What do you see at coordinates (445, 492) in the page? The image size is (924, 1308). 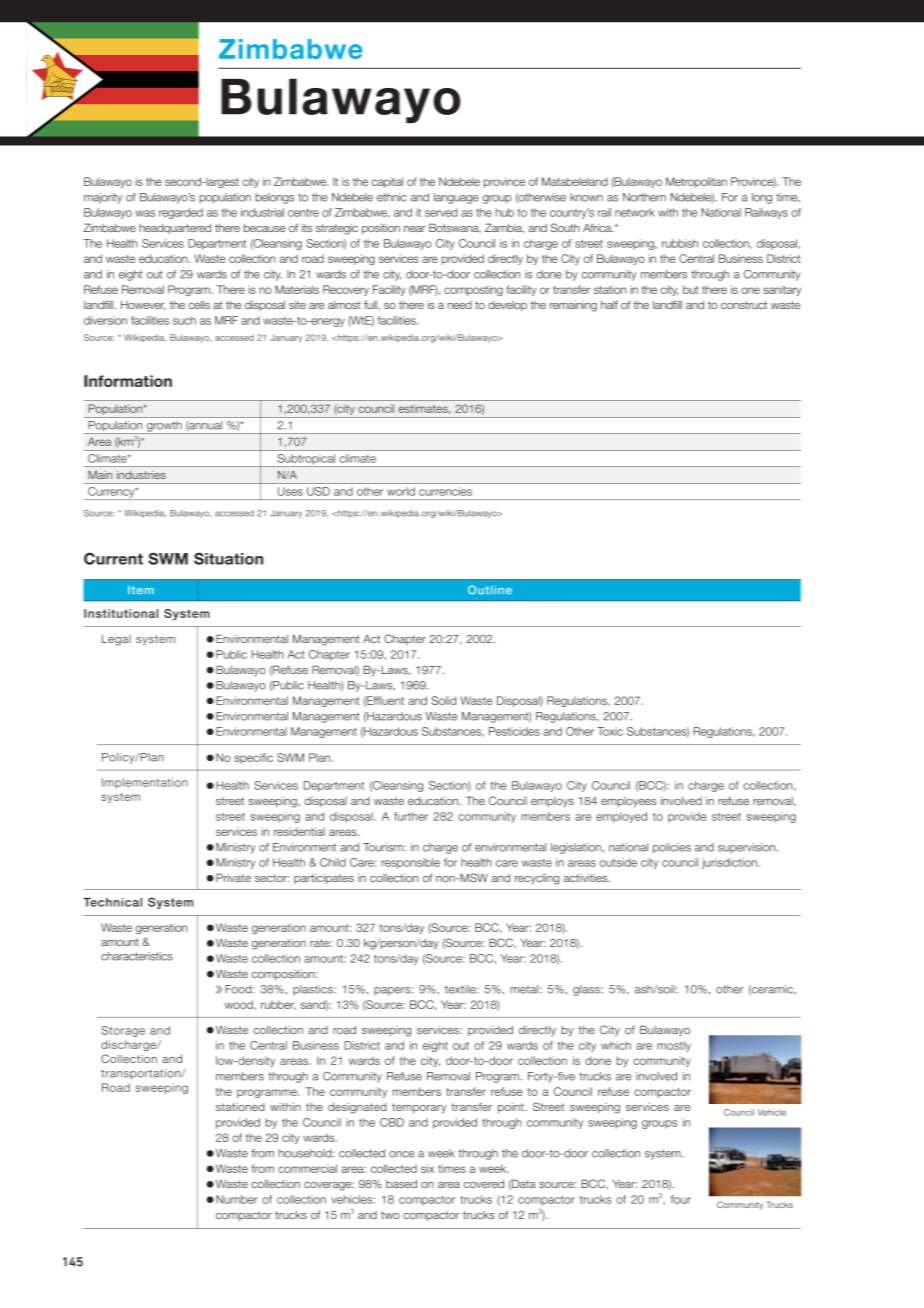 I see `currencies` at bounding box center [445, 492].
